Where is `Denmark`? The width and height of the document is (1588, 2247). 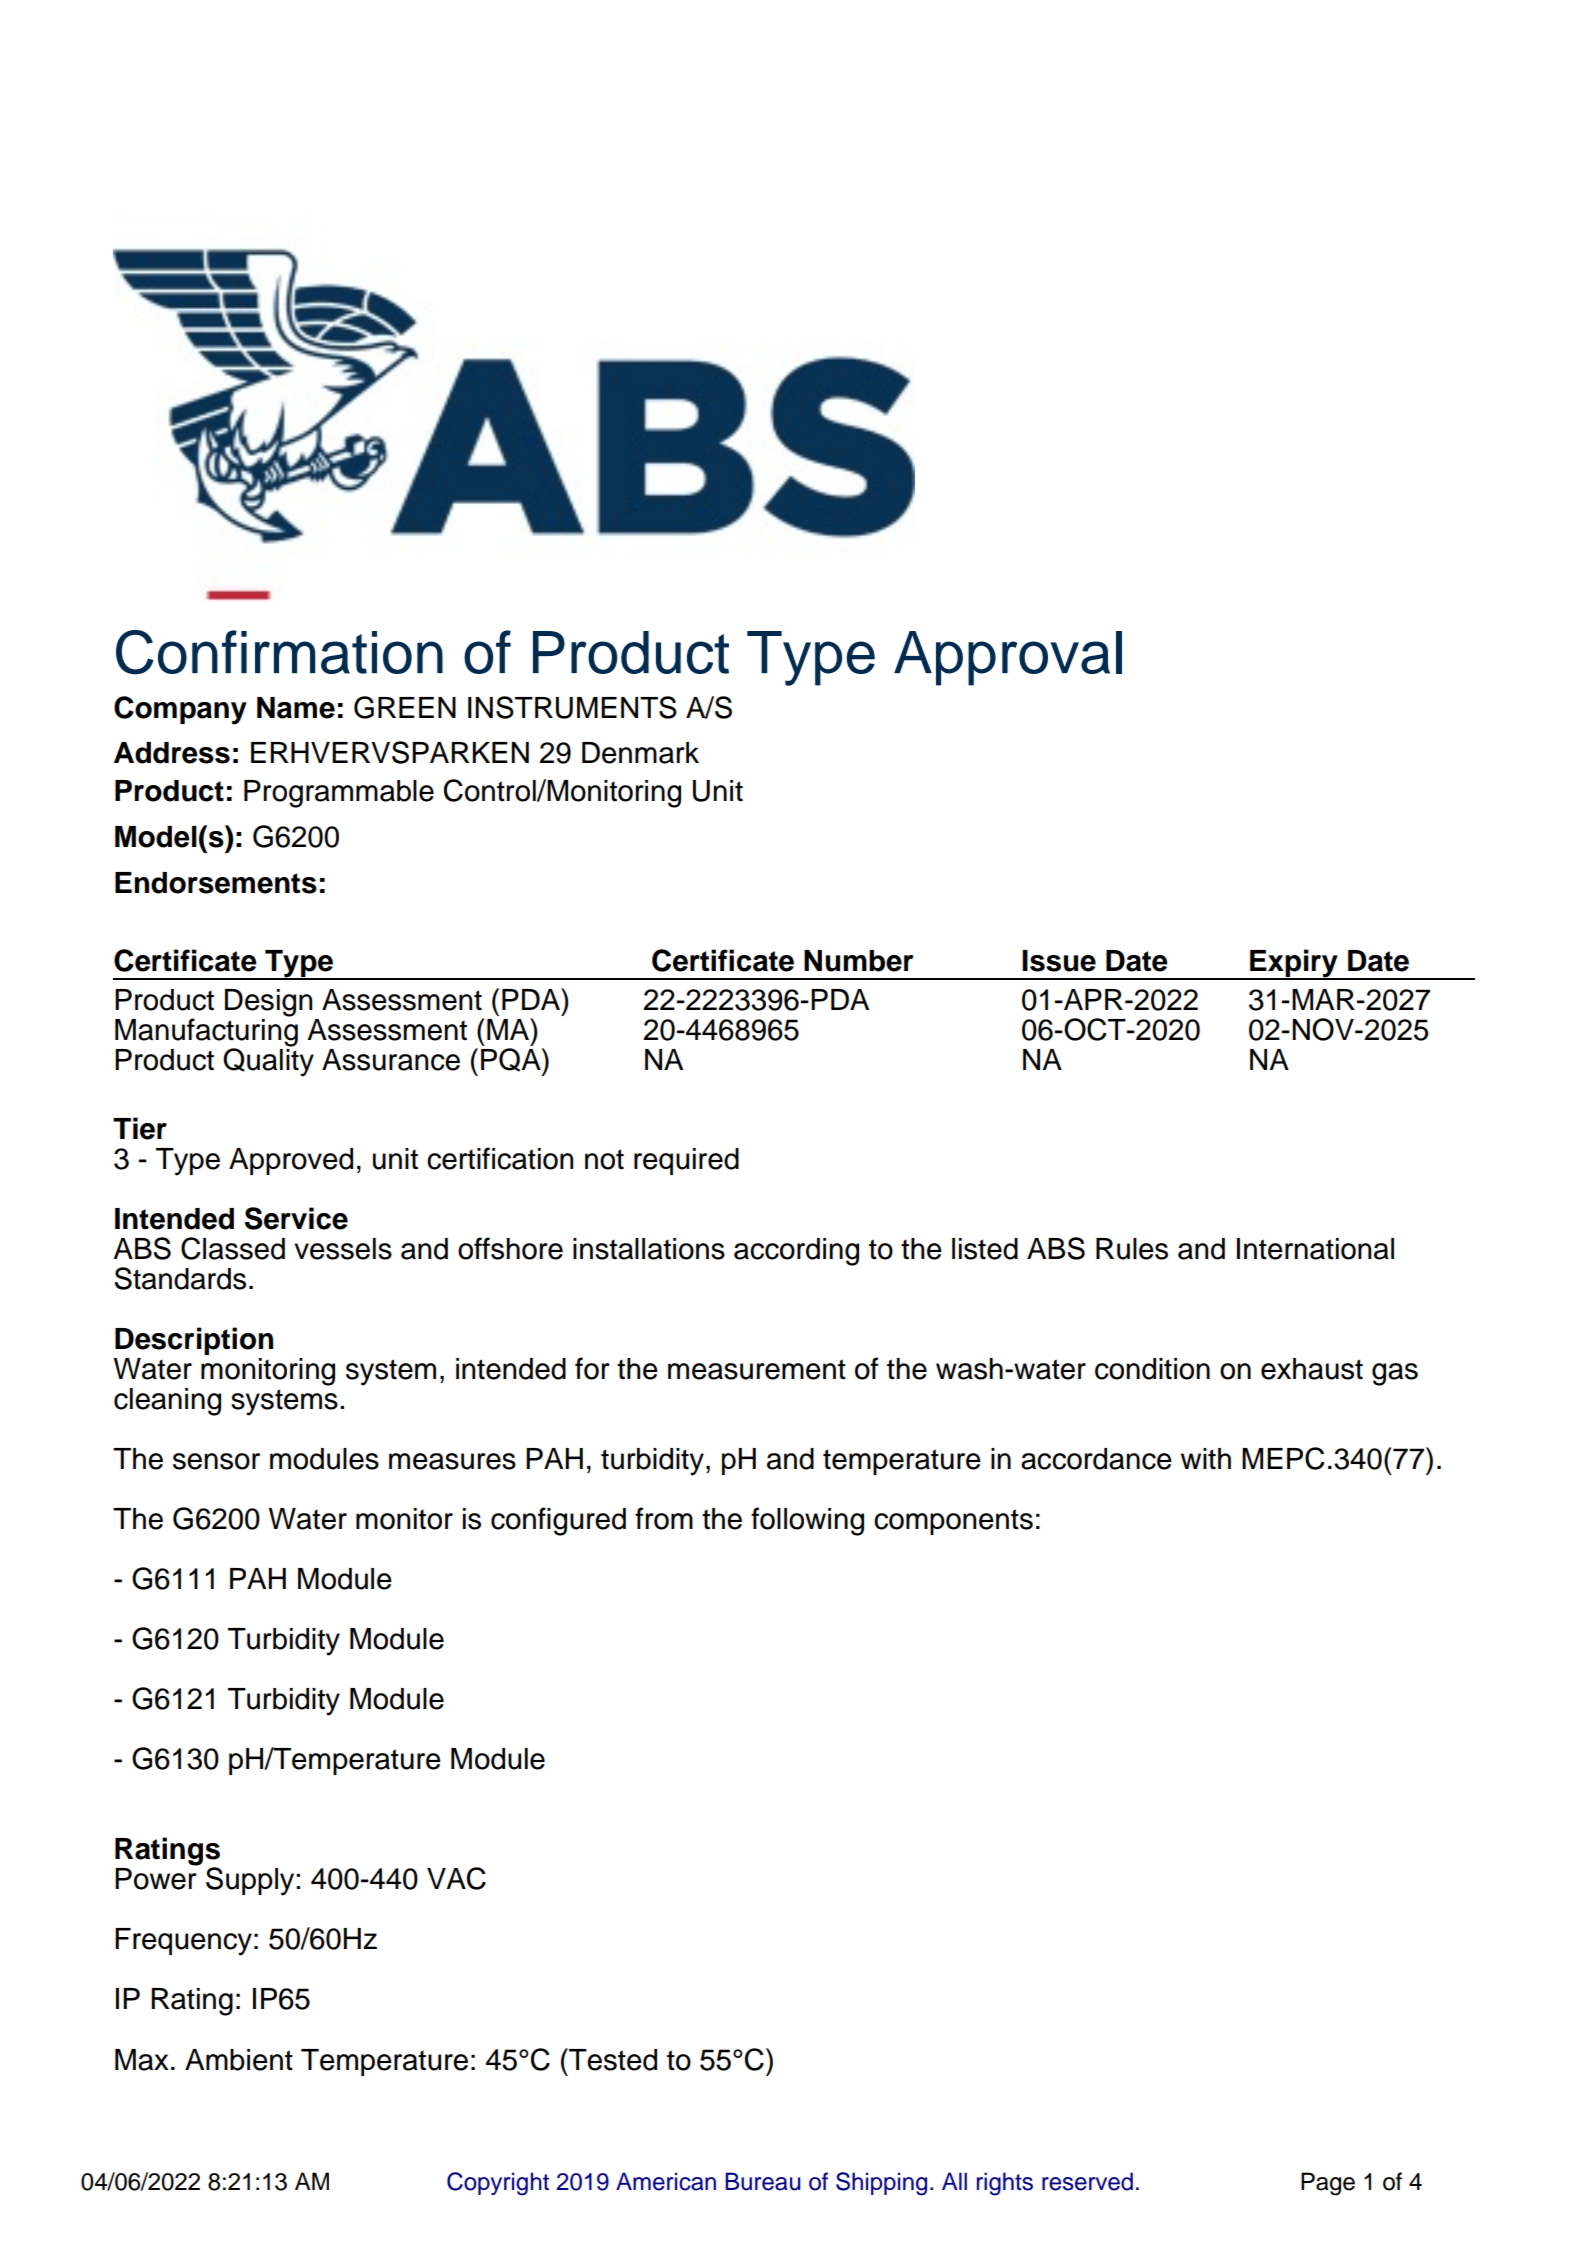 Denmark is located at coordinates (640, 753).
